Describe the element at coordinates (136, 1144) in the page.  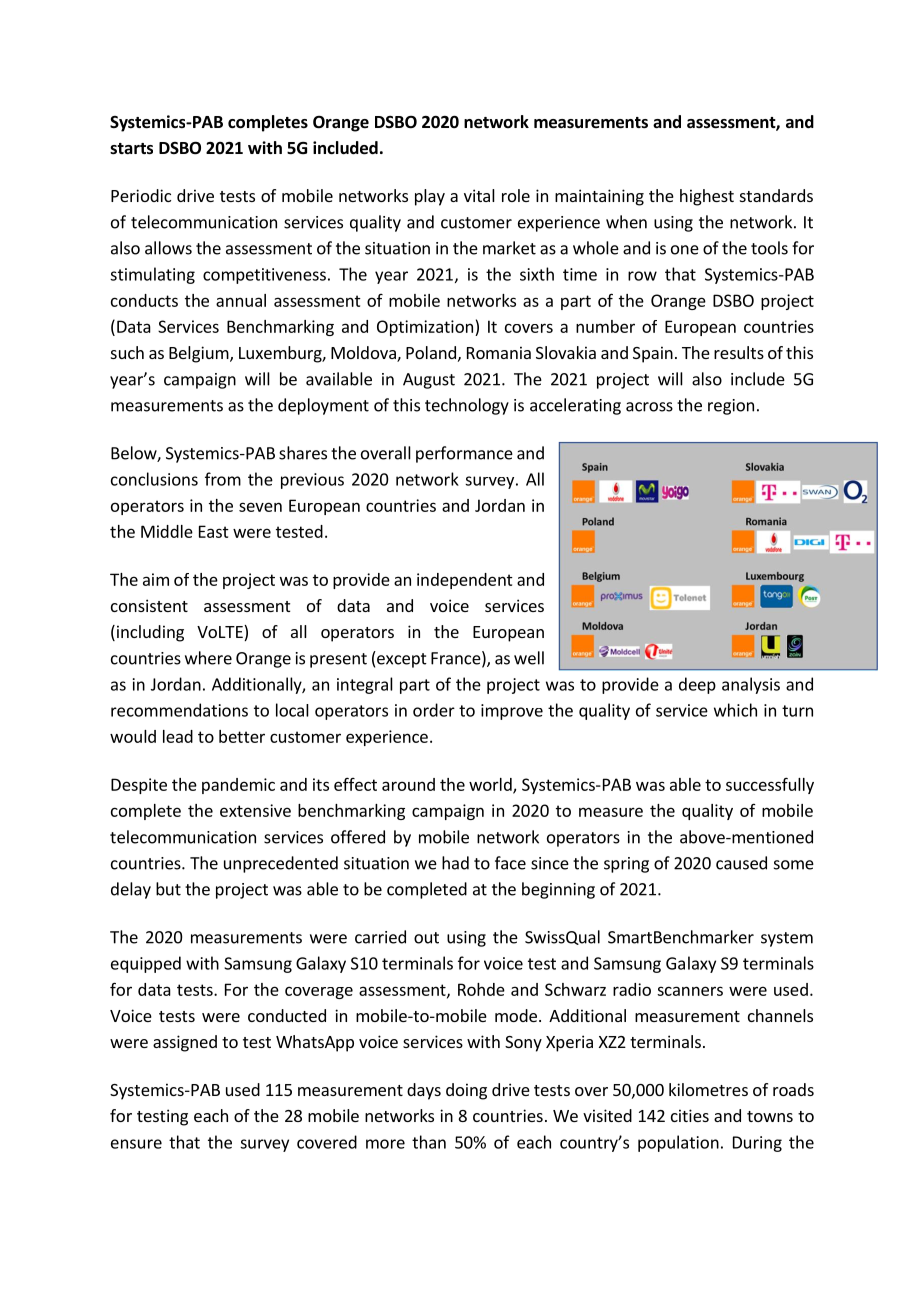
I see `ensure` at that location.
